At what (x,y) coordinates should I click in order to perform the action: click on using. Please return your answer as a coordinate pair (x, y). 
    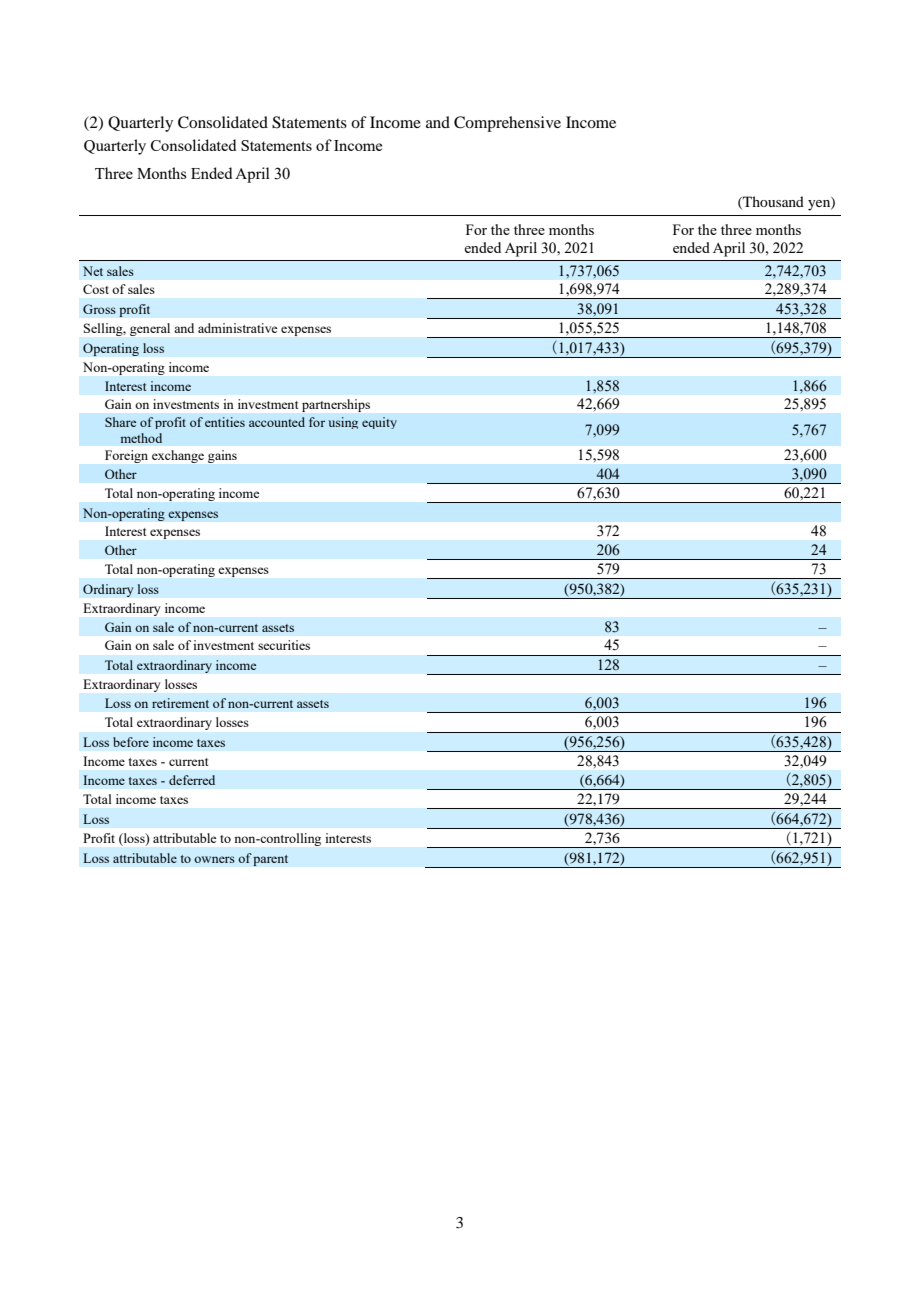
    Looking at the image, I should click on (343, 423).
